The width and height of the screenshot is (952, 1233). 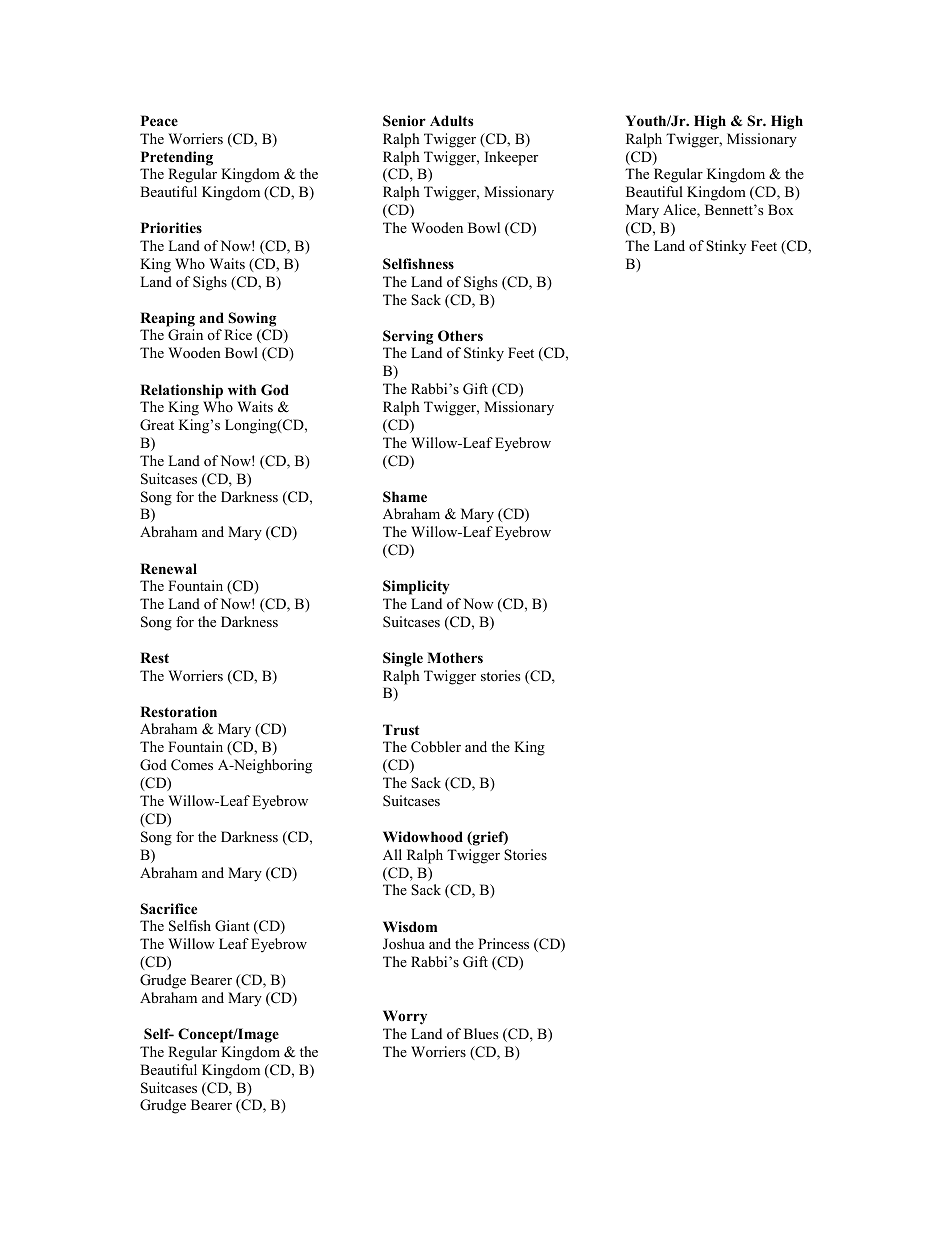 I want to click on Box, so click(x=781, y=209).
